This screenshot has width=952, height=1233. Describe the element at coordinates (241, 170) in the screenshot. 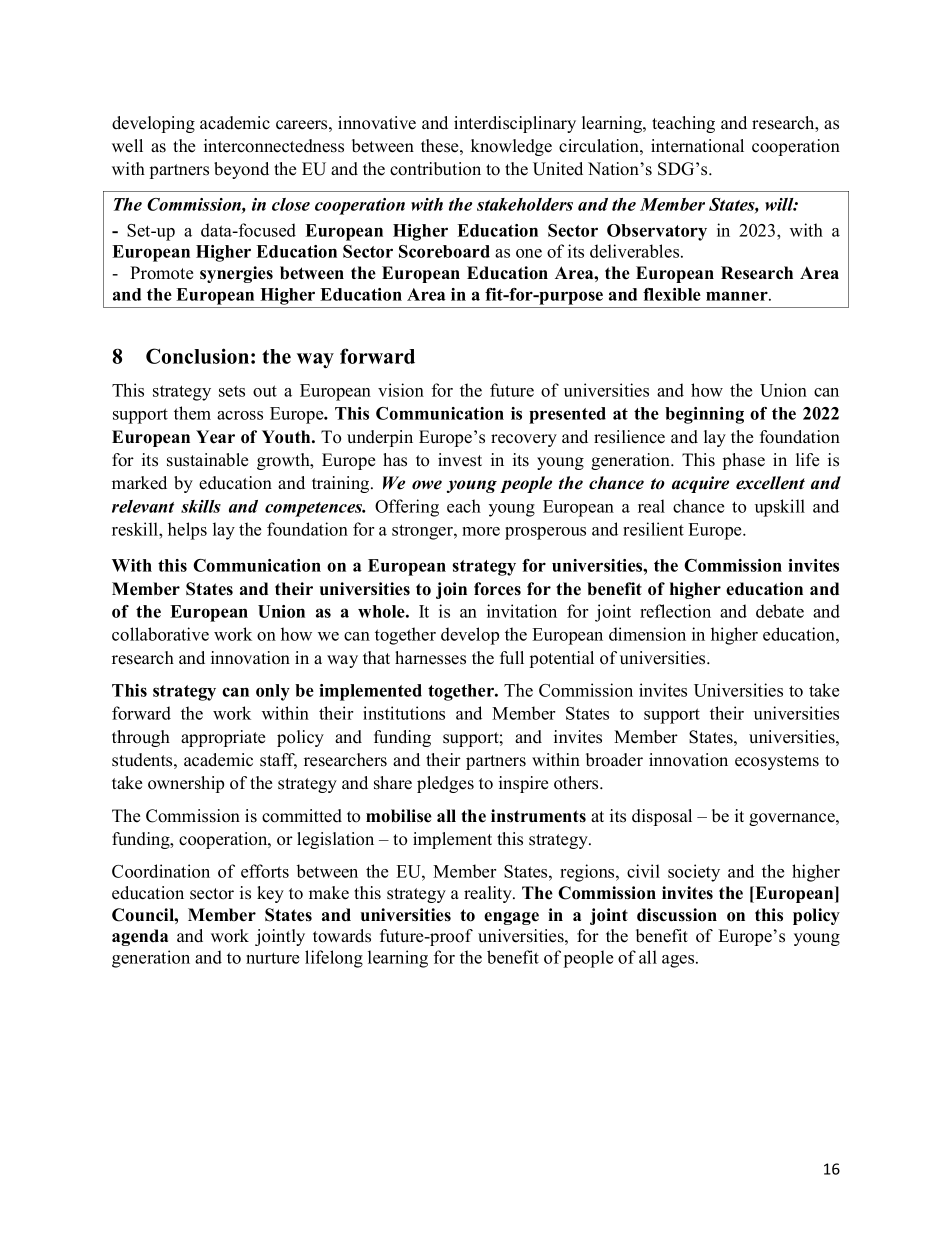

I see `beyond` at that location.
